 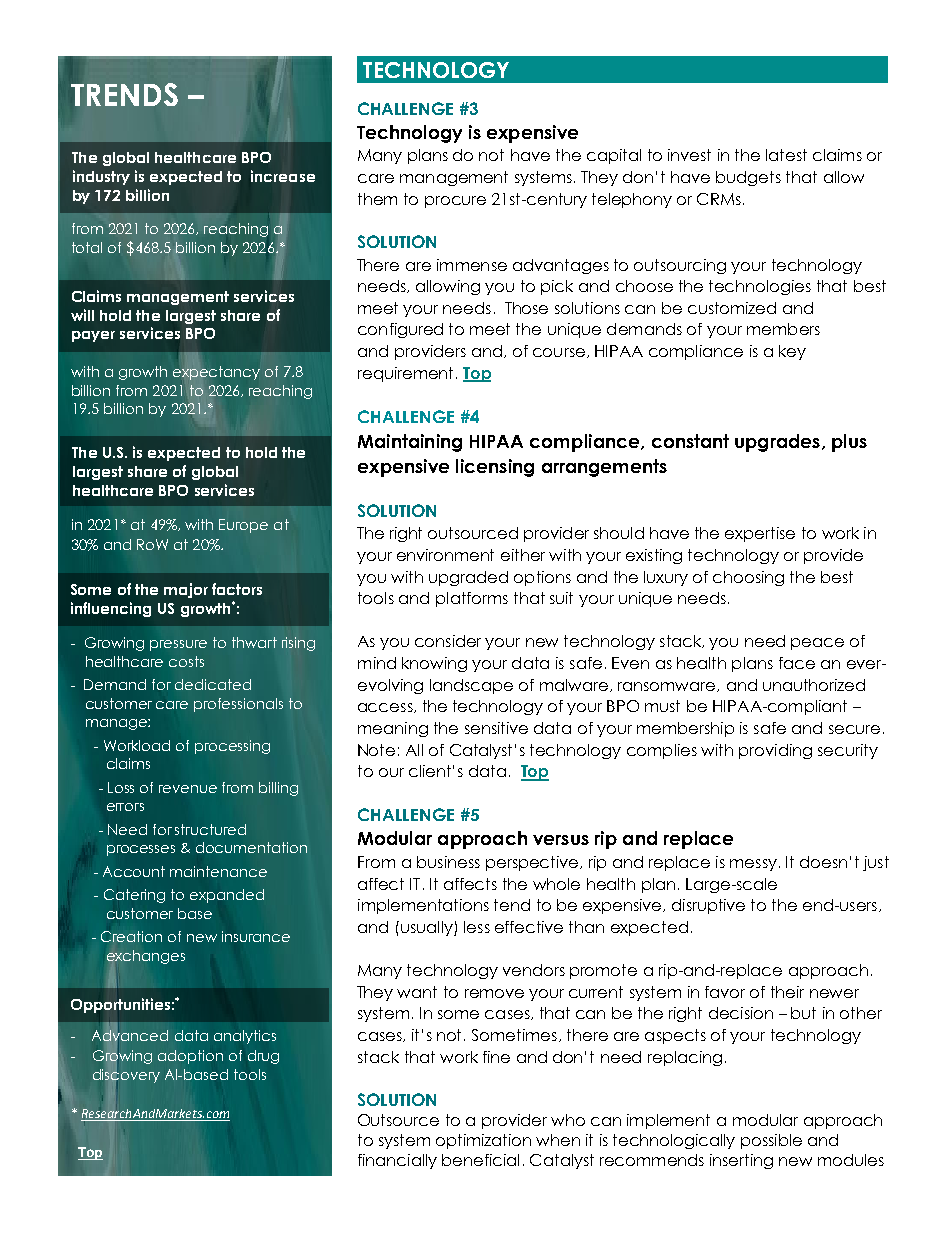 What do you see at coordinates (708, 906) in the document?
I see `disruptive` at bounding box center [708, 906].
